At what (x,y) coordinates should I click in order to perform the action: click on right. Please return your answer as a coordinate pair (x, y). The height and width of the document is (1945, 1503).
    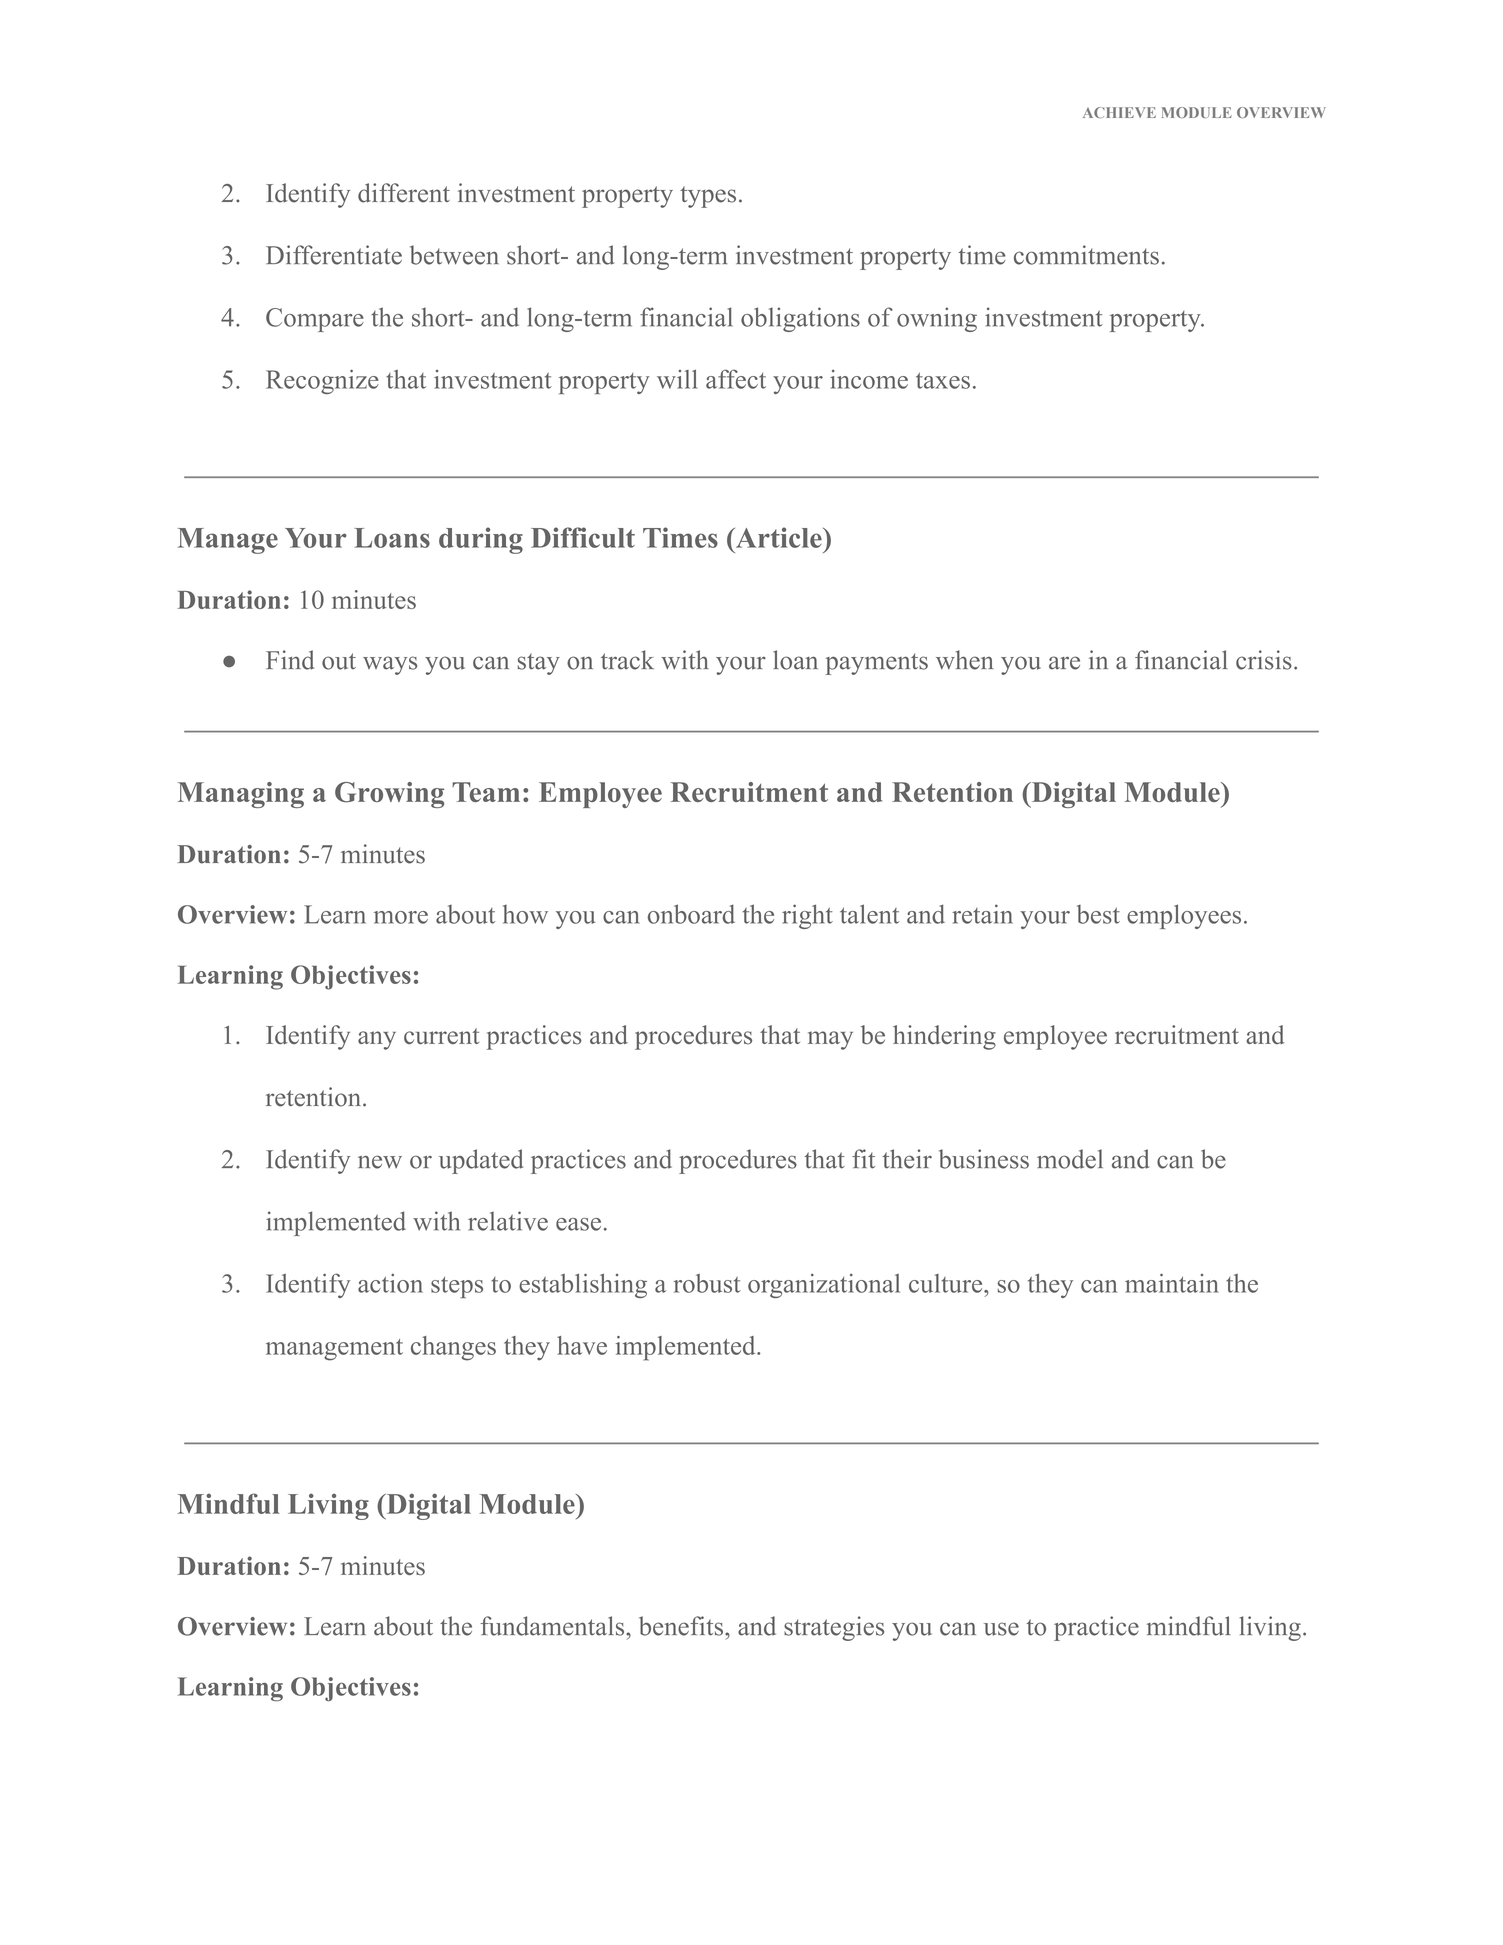
    Looking at the image, I should click on (807, 916).
